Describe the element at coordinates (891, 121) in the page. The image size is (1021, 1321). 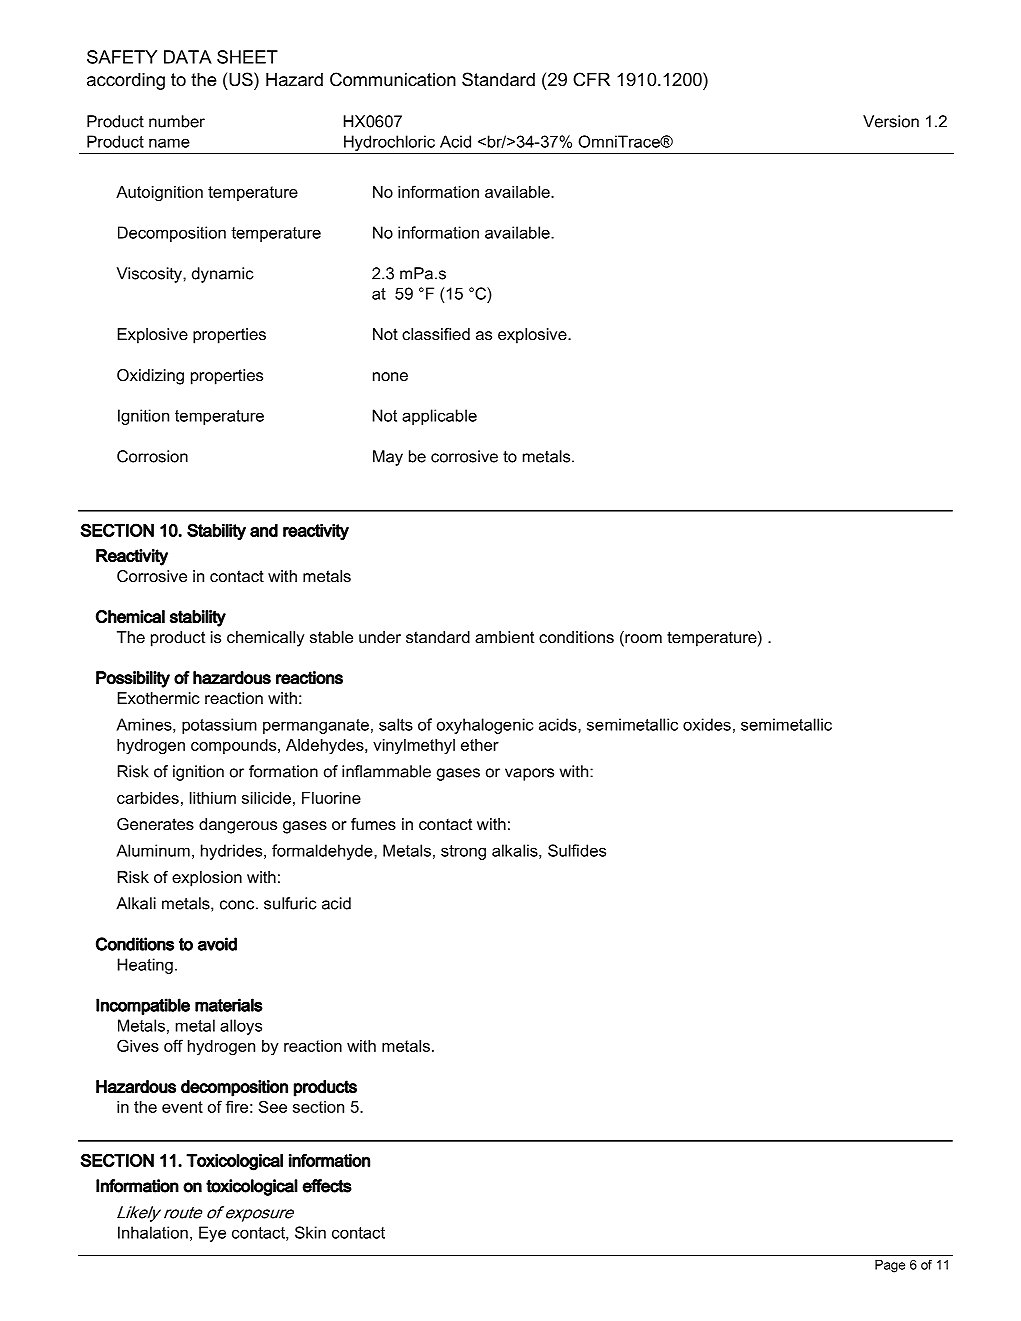
I see `Version` at that location.
